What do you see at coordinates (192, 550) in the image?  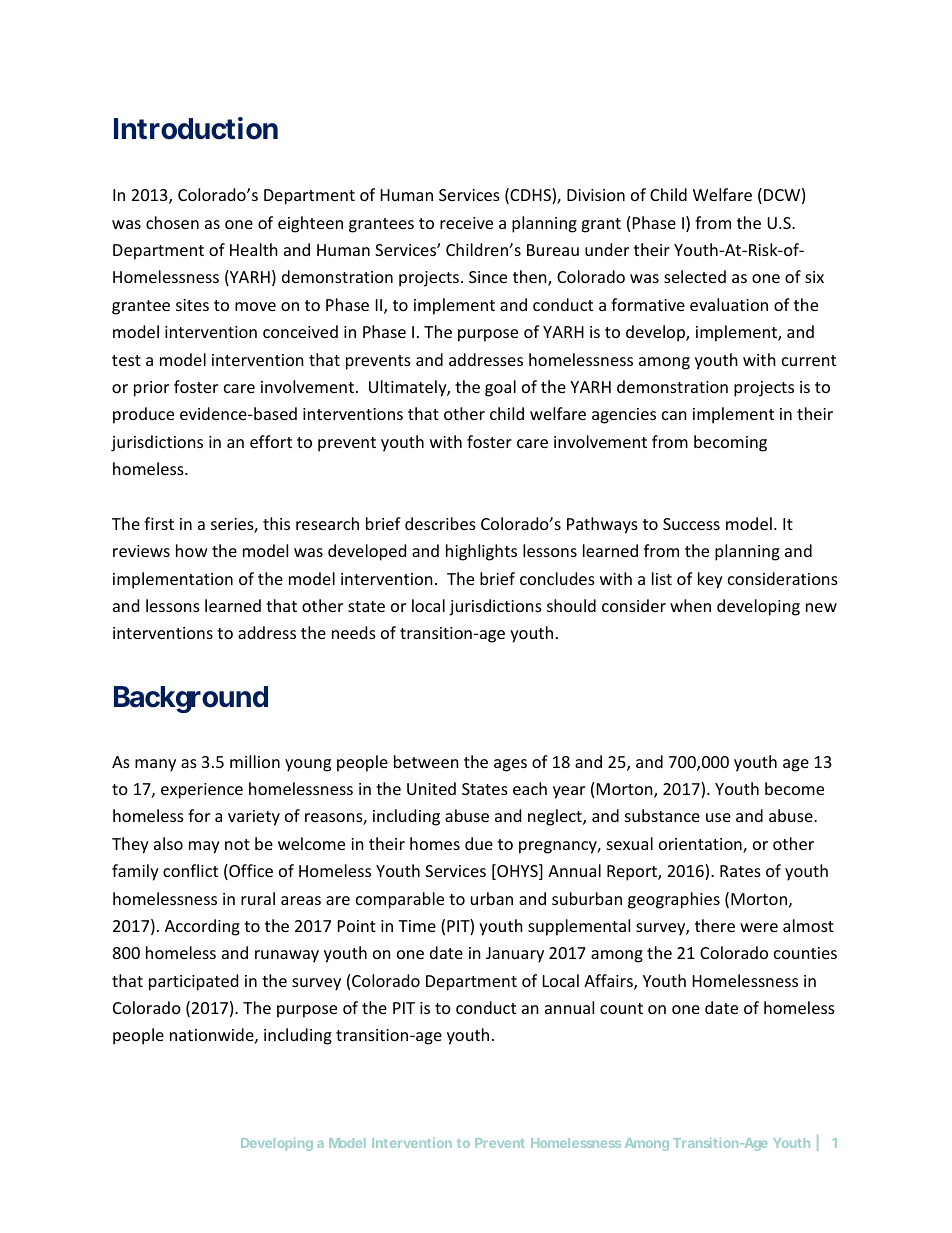 I see `how` at bounding box center [192, 550].
